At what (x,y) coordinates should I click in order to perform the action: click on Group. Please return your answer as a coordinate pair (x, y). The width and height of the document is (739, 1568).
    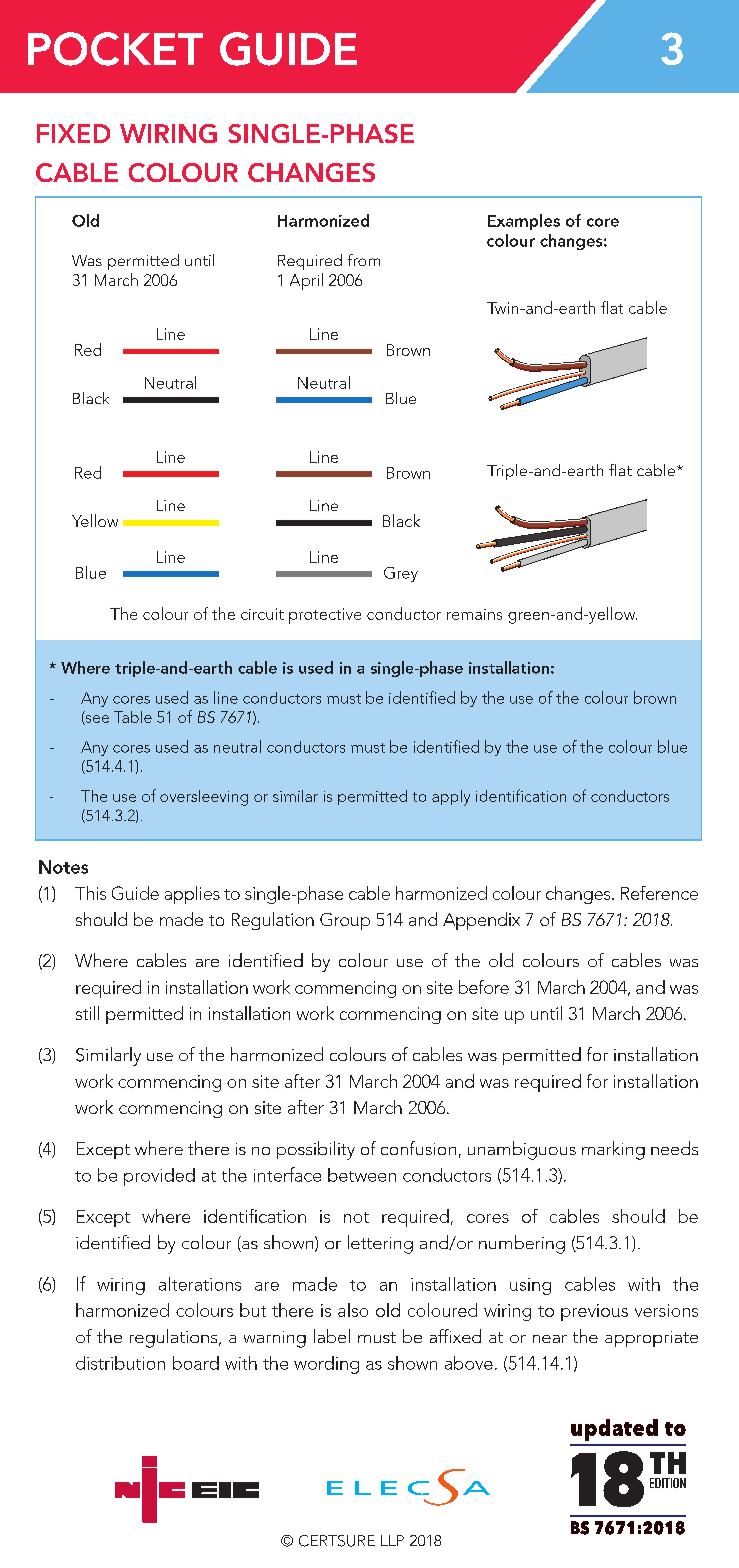
    Looking at the image, I should click on (345, 921).
